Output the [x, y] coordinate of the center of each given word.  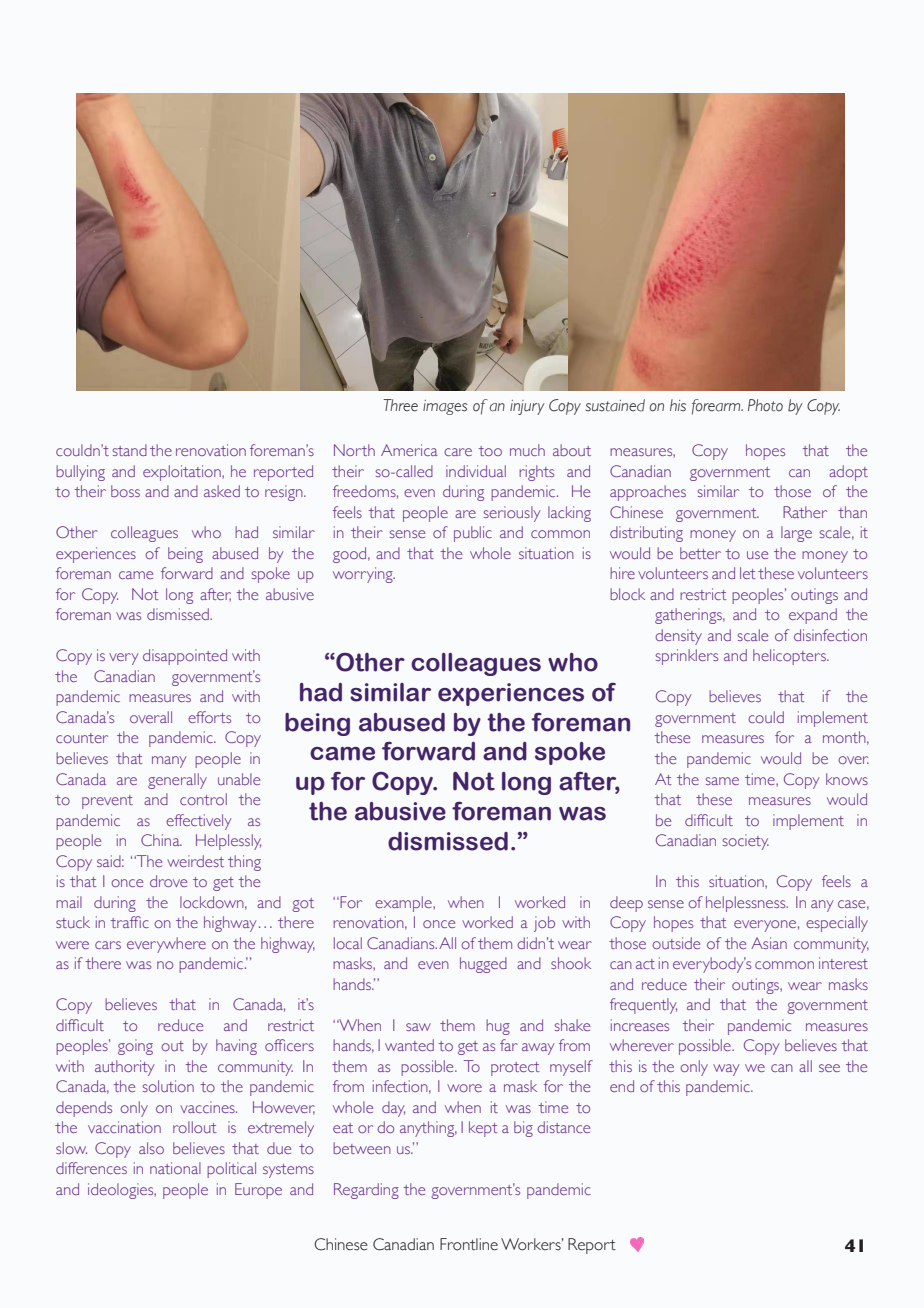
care [458, 452]
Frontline [469, 1244]
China [161, 840]
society [746, 842]
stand [130, 450]
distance [563, 1127]
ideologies [122, 1191]
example [404, 904]
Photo [765, 405]
